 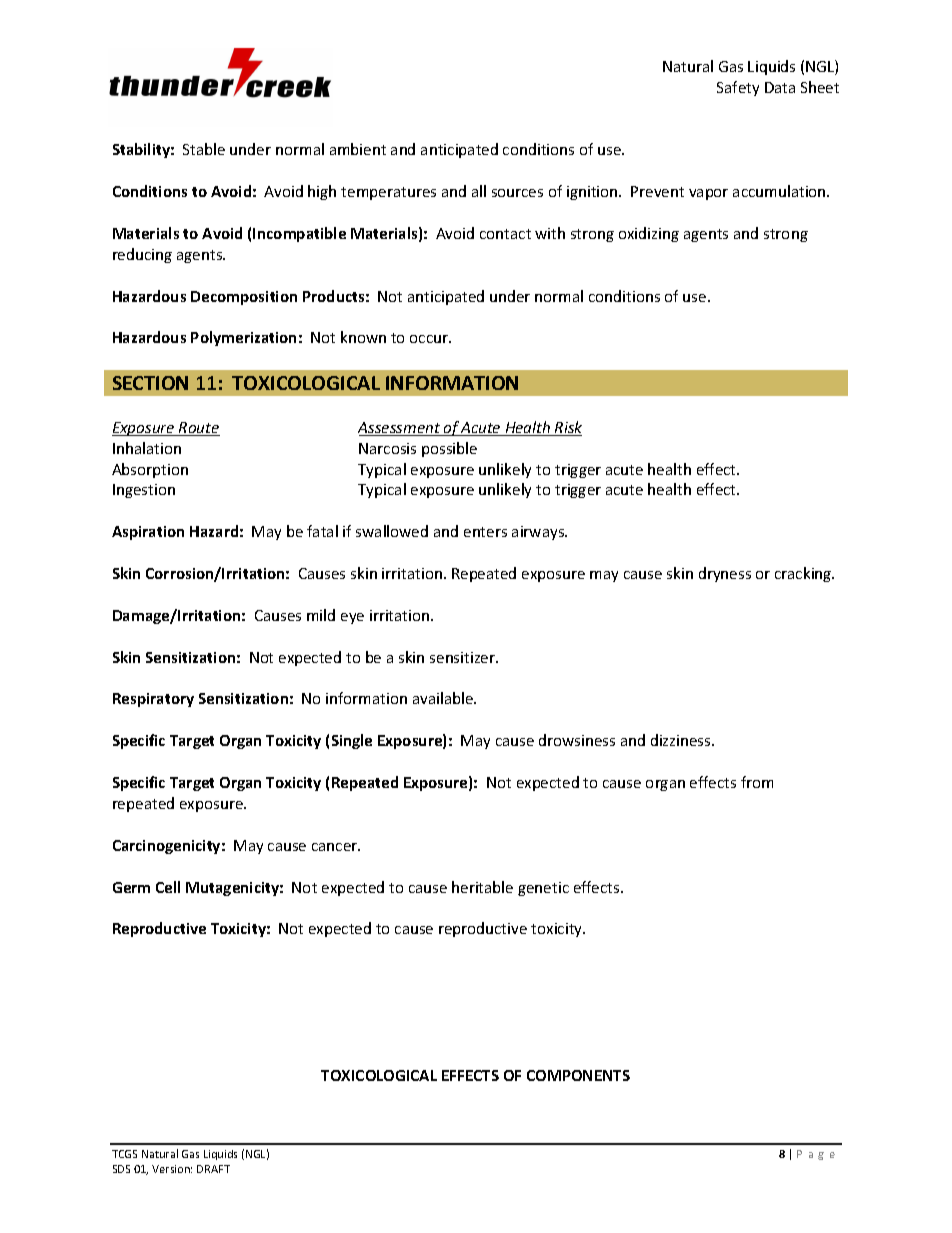 What do you see at coordinates (150, 383) in the image?
I see `SECTION` at bounding box center [150, 383].
